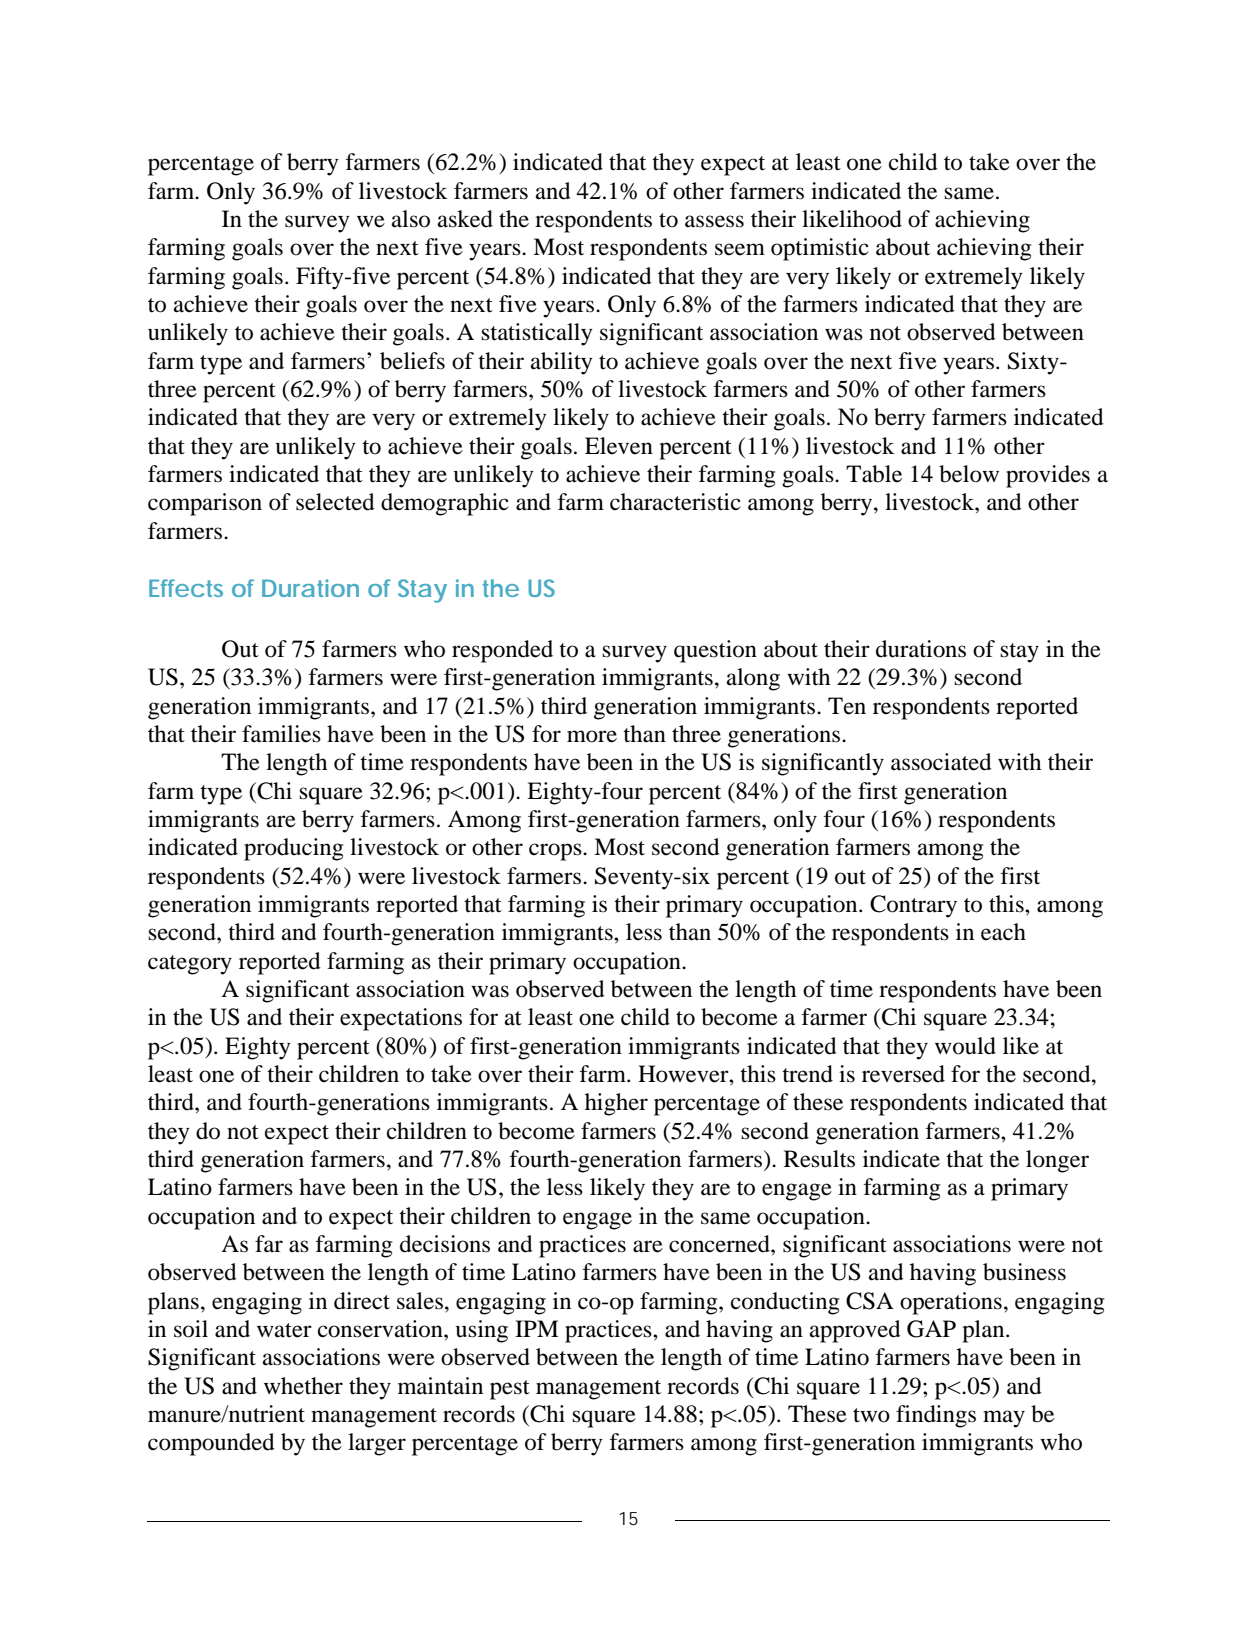 The image size is (1256, 1626). I want to click on higher, so click(616, 1104).
